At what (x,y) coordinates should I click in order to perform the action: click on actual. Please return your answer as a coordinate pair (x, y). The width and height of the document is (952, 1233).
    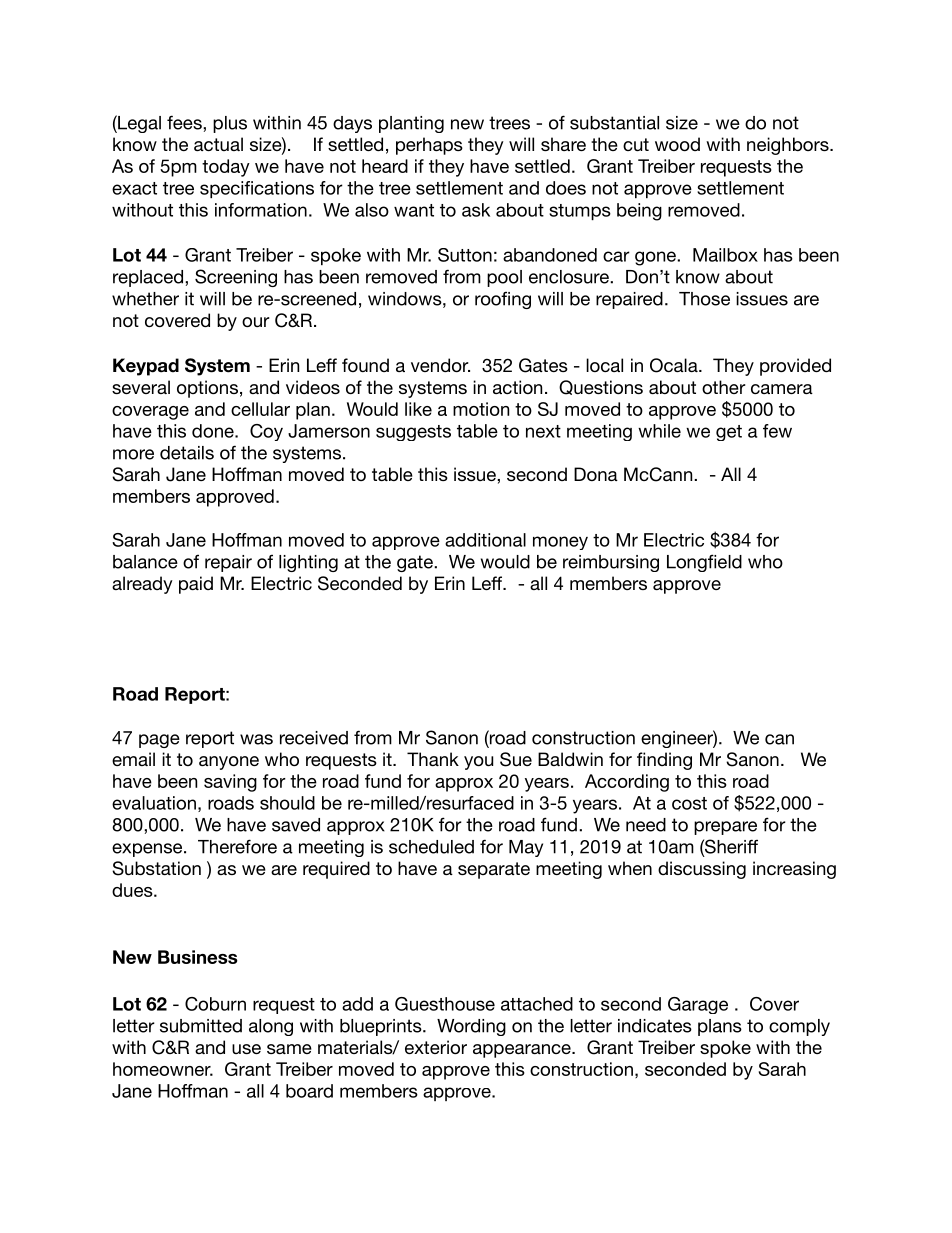
    Looking at the image, I should click on (218, 144).
